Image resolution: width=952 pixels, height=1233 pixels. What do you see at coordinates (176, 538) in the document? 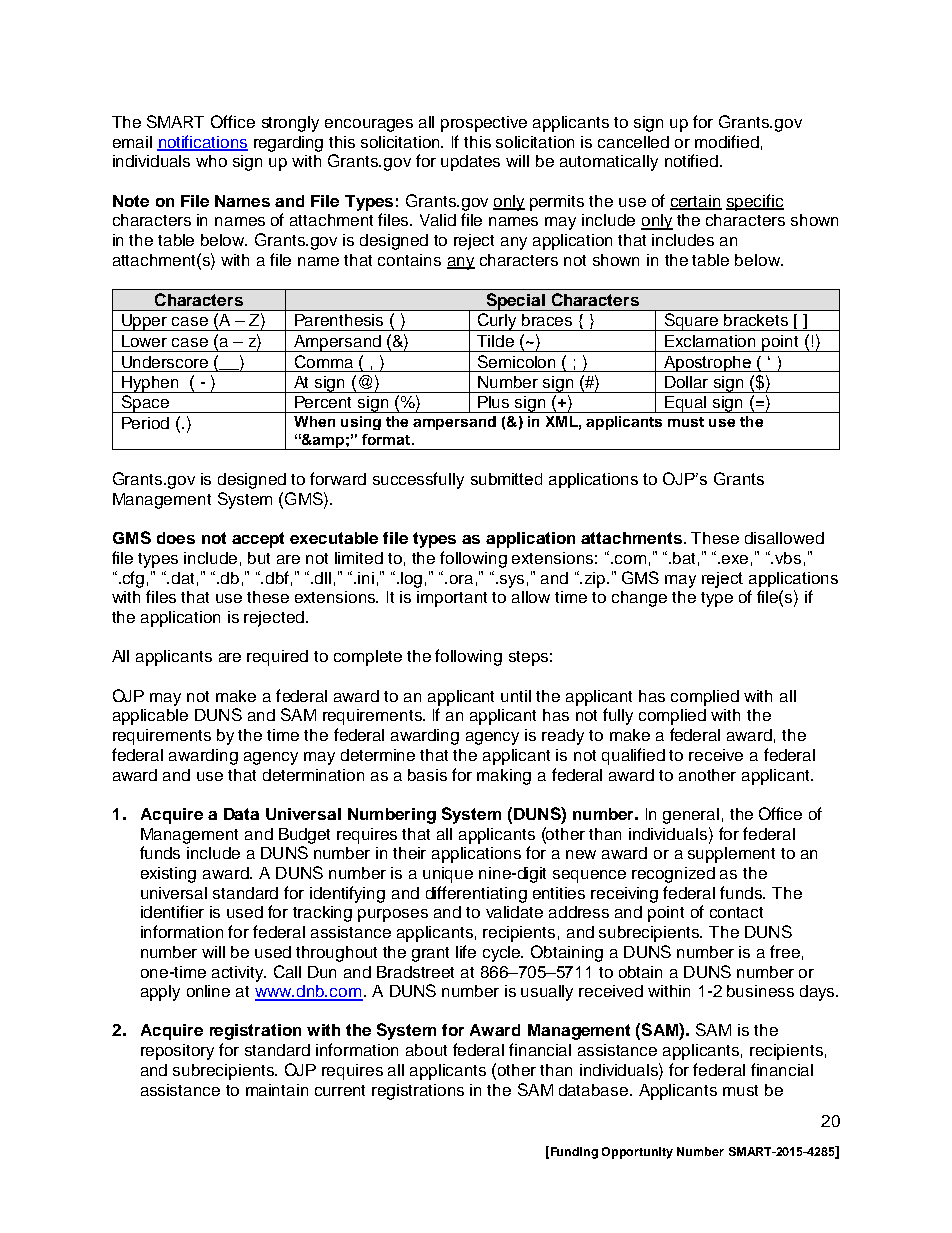
I see `does` at bounding box center [176, 538].
